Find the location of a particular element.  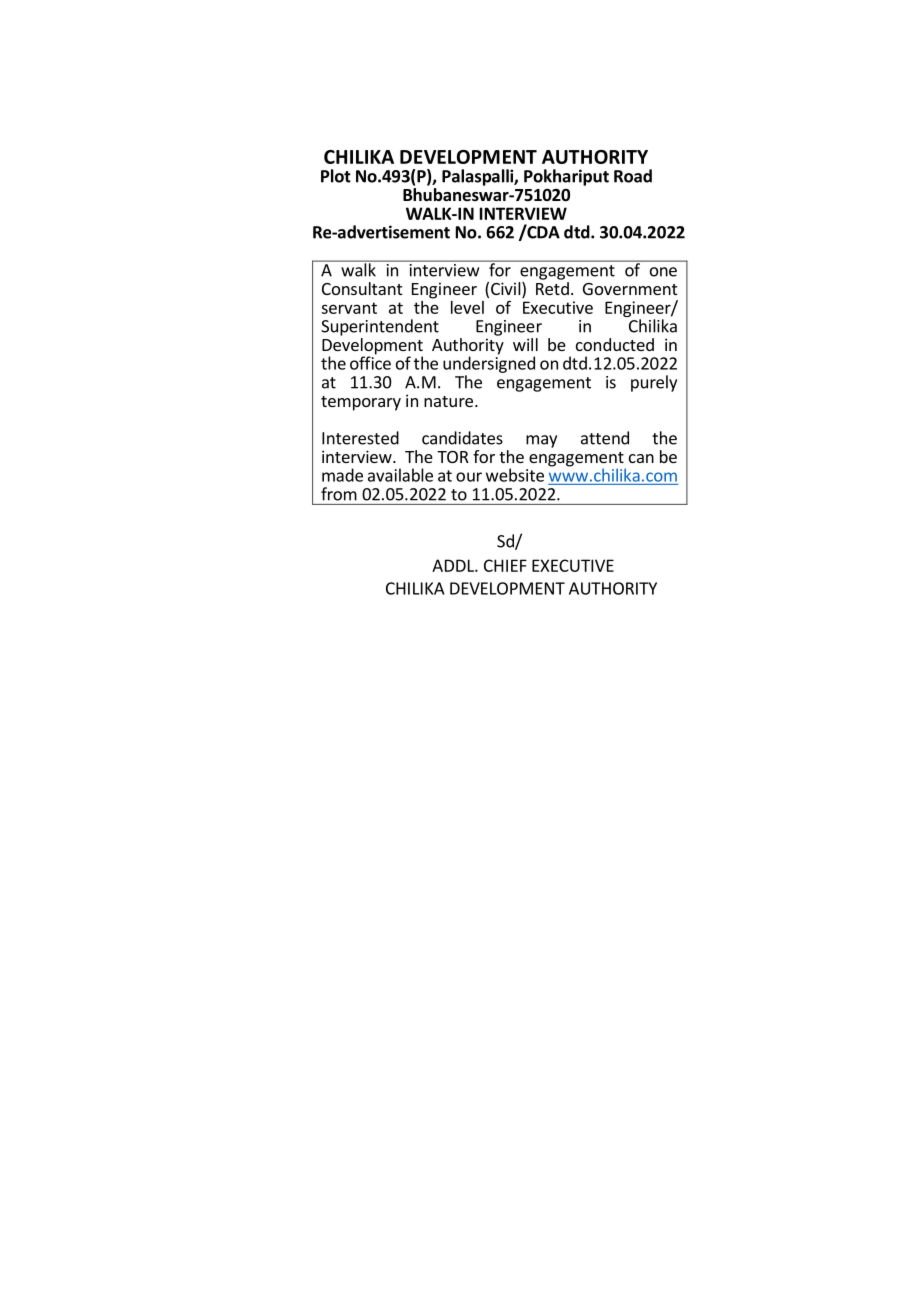

Plot is located at coordinates (336, 176).
